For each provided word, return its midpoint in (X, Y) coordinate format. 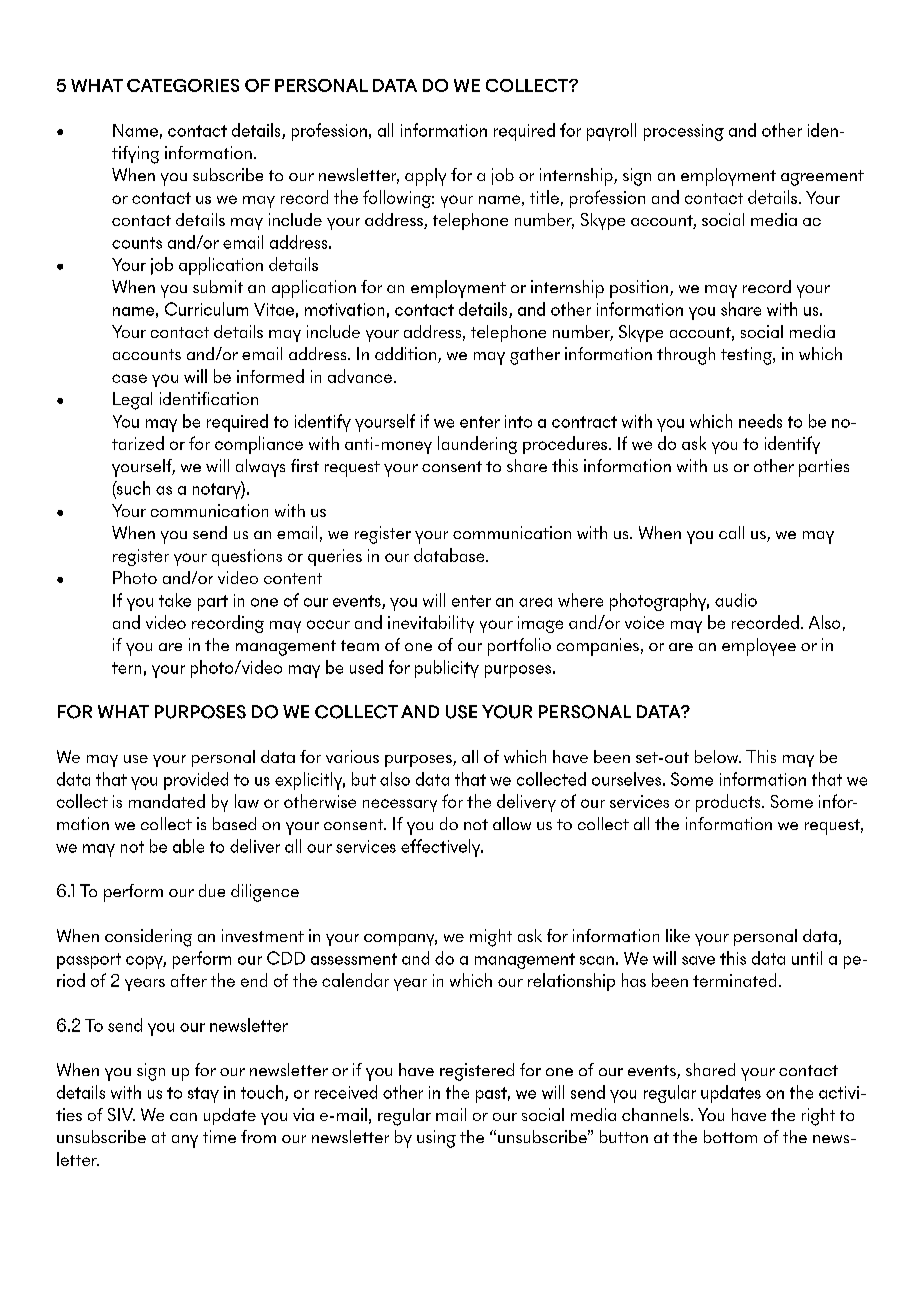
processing (684, 132)
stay (203, 1095)
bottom (730, 1136)
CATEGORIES (183, 85)
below (718, 756)
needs (760, 421)
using (436, 1139)
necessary (400, 805)
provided (196, 781)
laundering (477, 445)
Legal (132, 401)
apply (425, 177)
